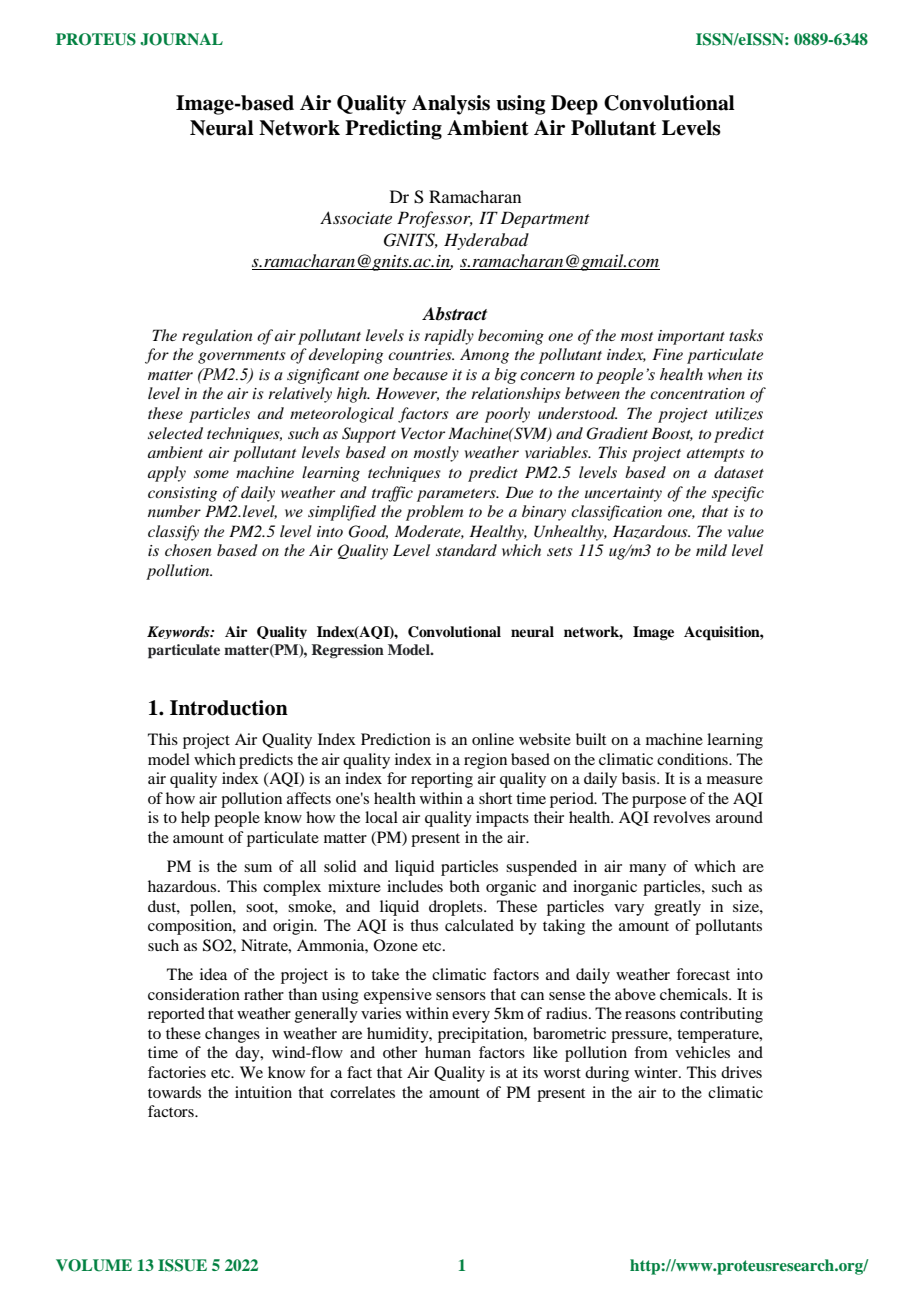 The width and height of the screenshot is (924, 1308). What do you see at coordinates (574, 105) in the screenshot?
I see `Deep` at bounding box center [574, 105].
